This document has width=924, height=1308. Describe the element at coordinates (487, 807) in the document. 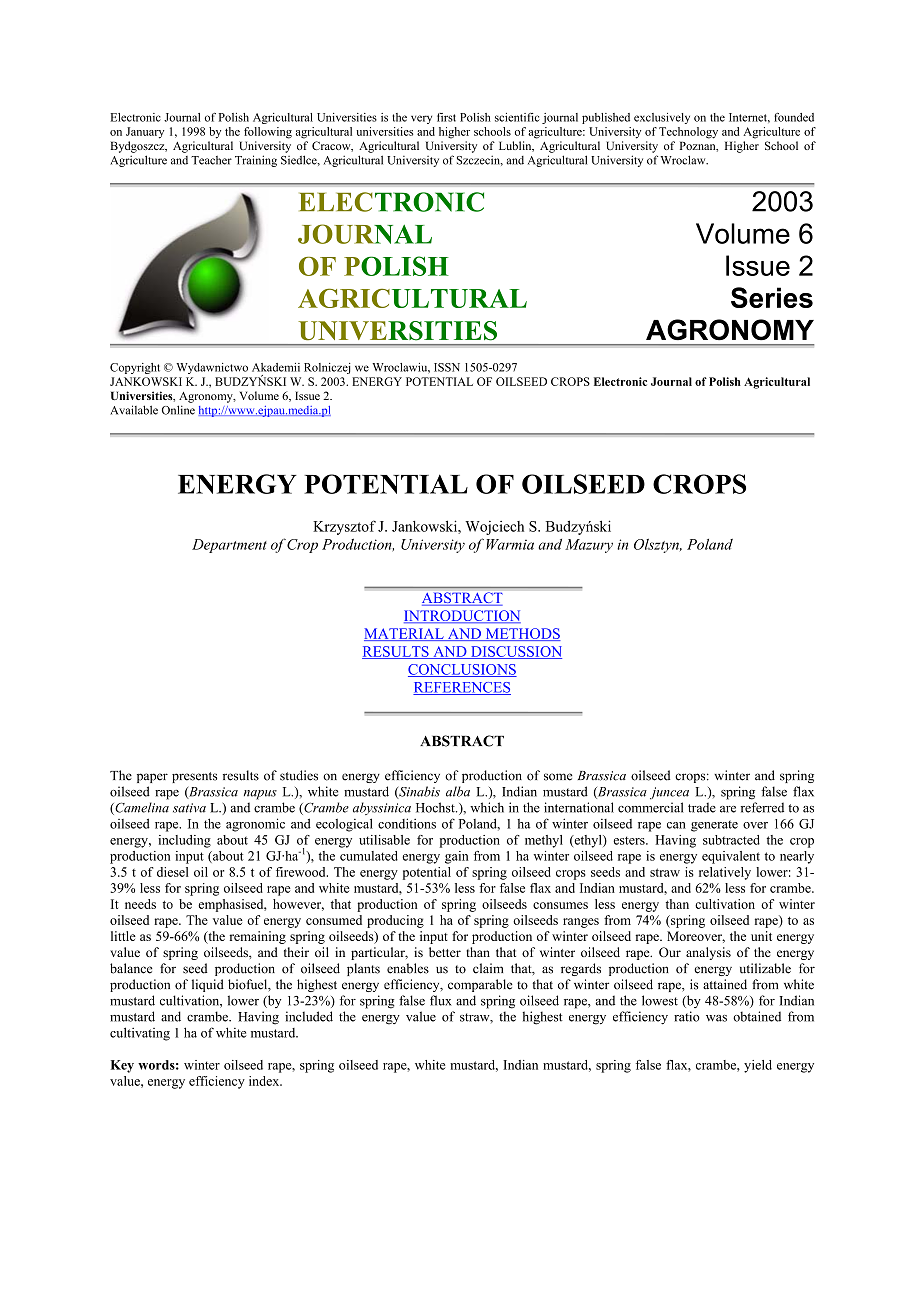

I see `which` at that location.
